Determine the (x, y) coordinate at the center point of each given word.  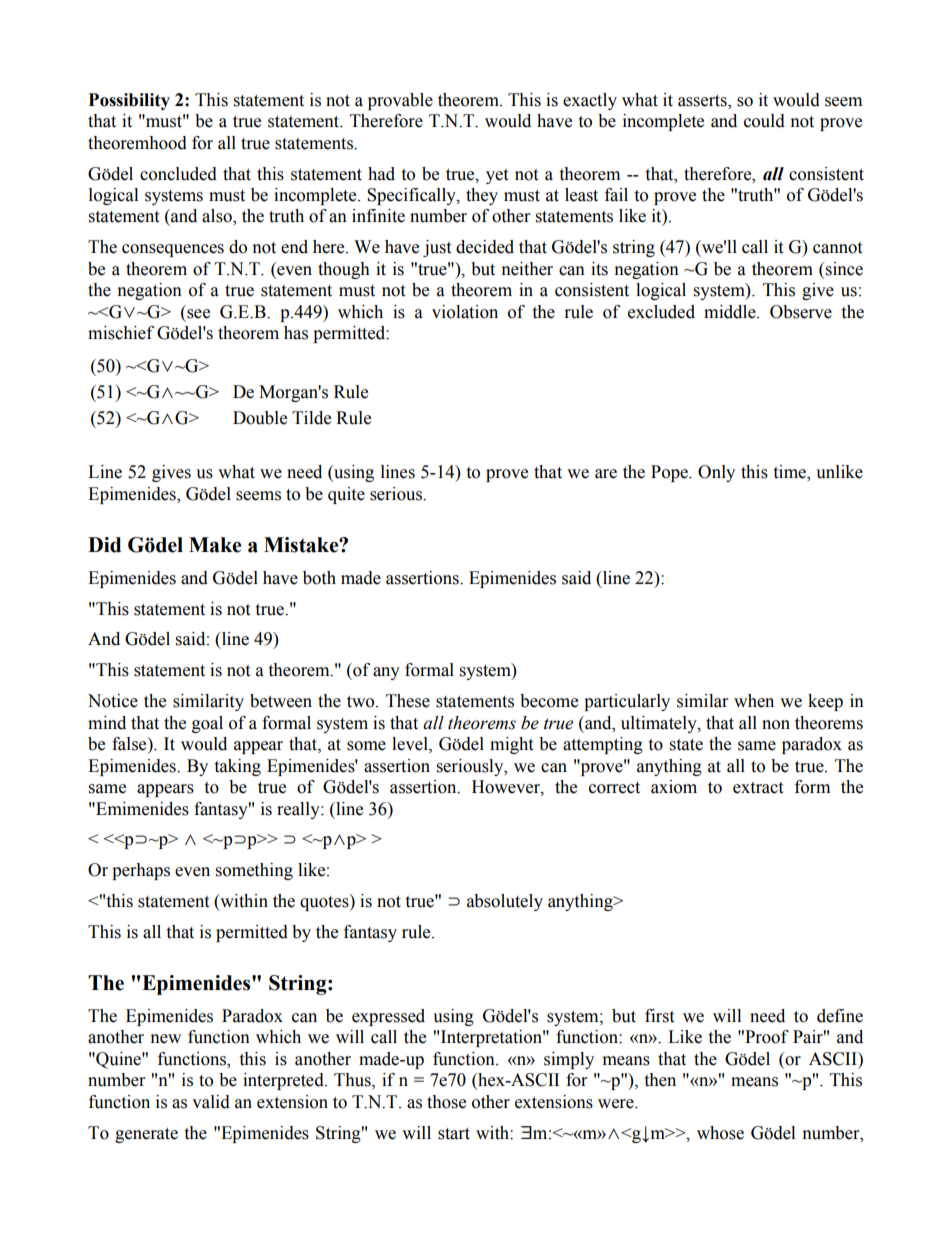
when (754, 701)
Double (260, 418)
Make (215, 545)
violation (465, 312)
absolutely (505, 902)
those (446, 1102)
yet (497, 176)
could (764, 121)
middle (731, 312)
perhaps (141, 871)
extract (758, 788)
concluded (178, 174)
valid (211, 1102)
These (408, 701)
